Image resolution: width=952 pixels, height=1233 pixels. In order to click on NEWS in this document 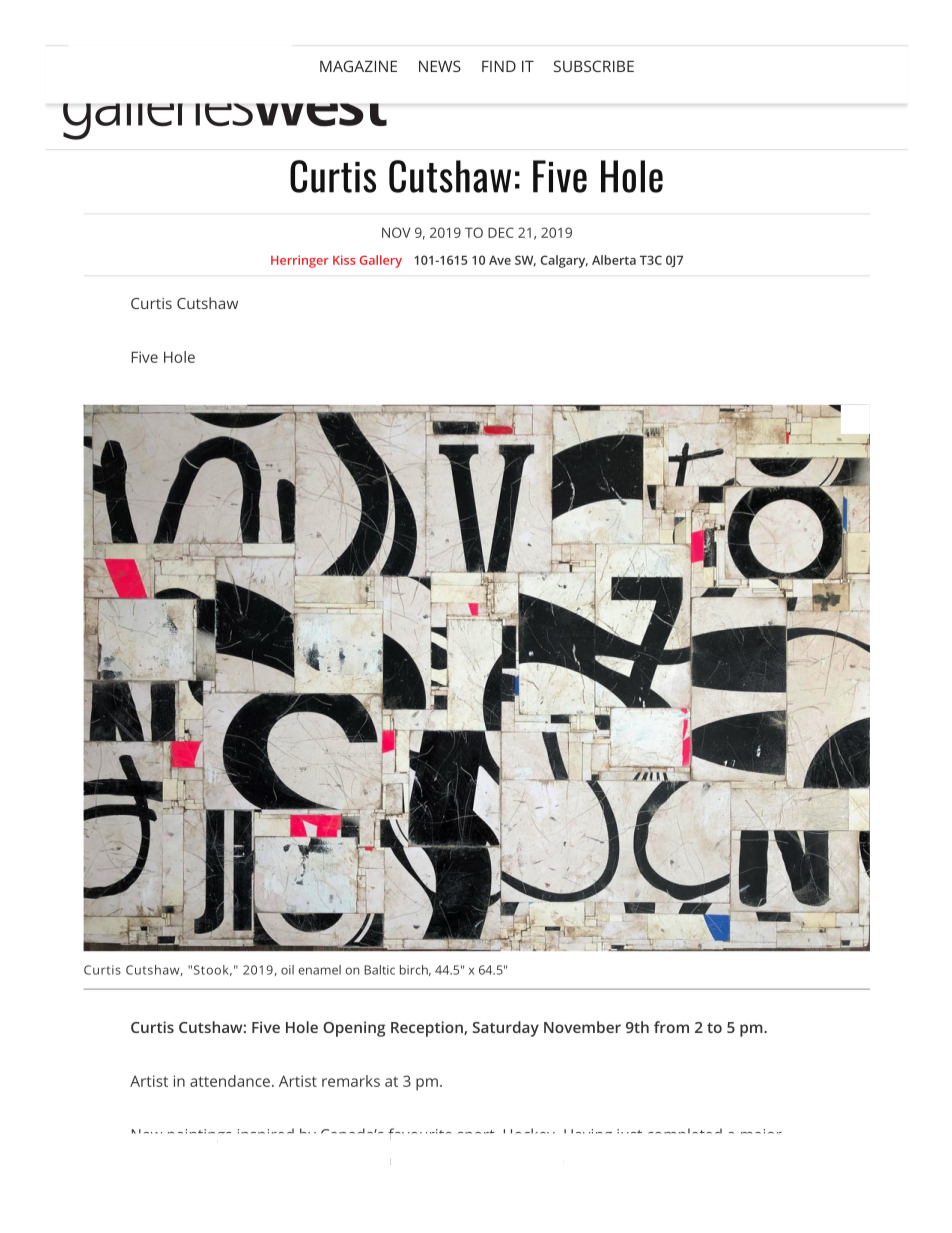, I will do `click(440, 66)`.
